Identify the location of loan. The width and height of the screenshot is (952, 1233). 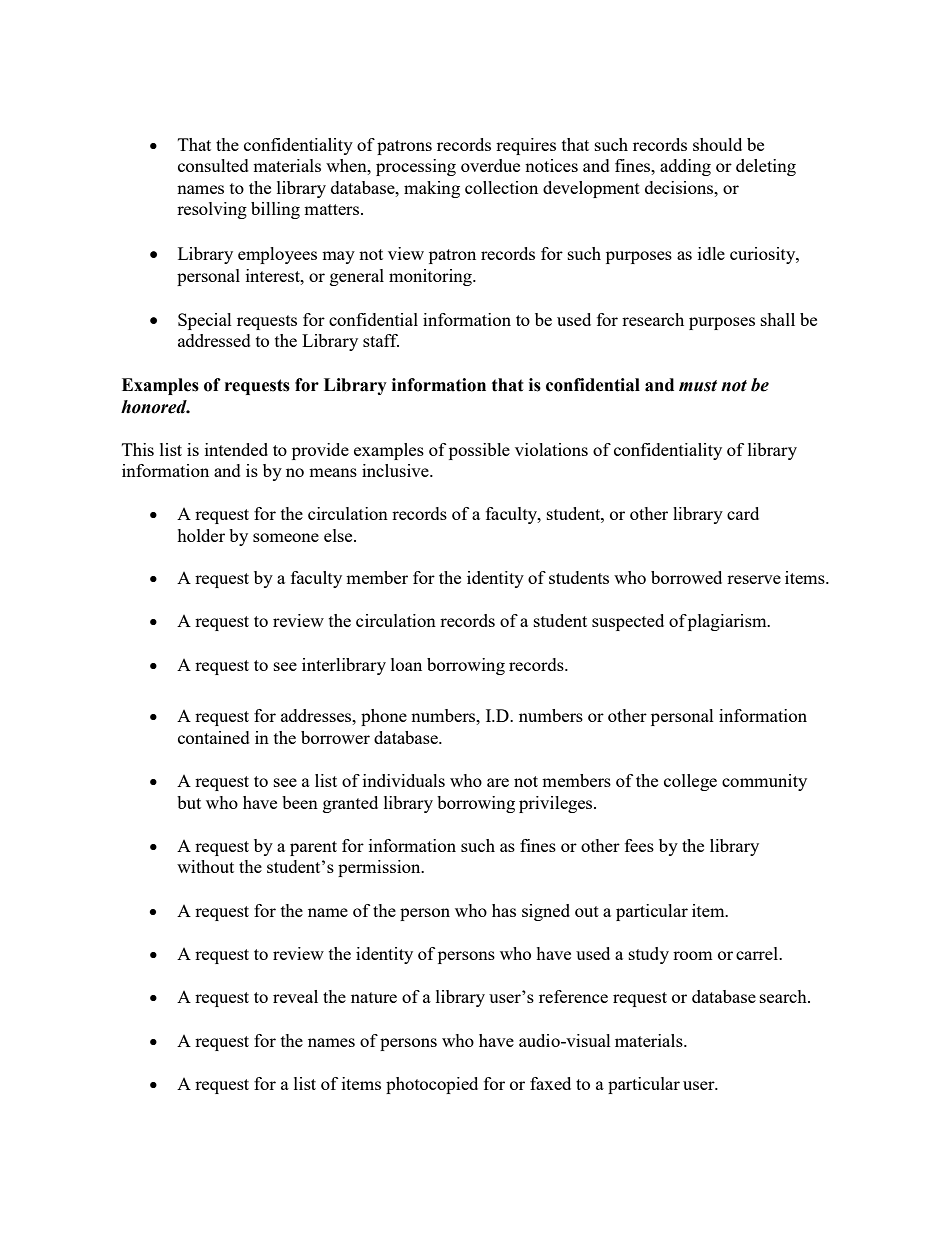
(406, 664).
